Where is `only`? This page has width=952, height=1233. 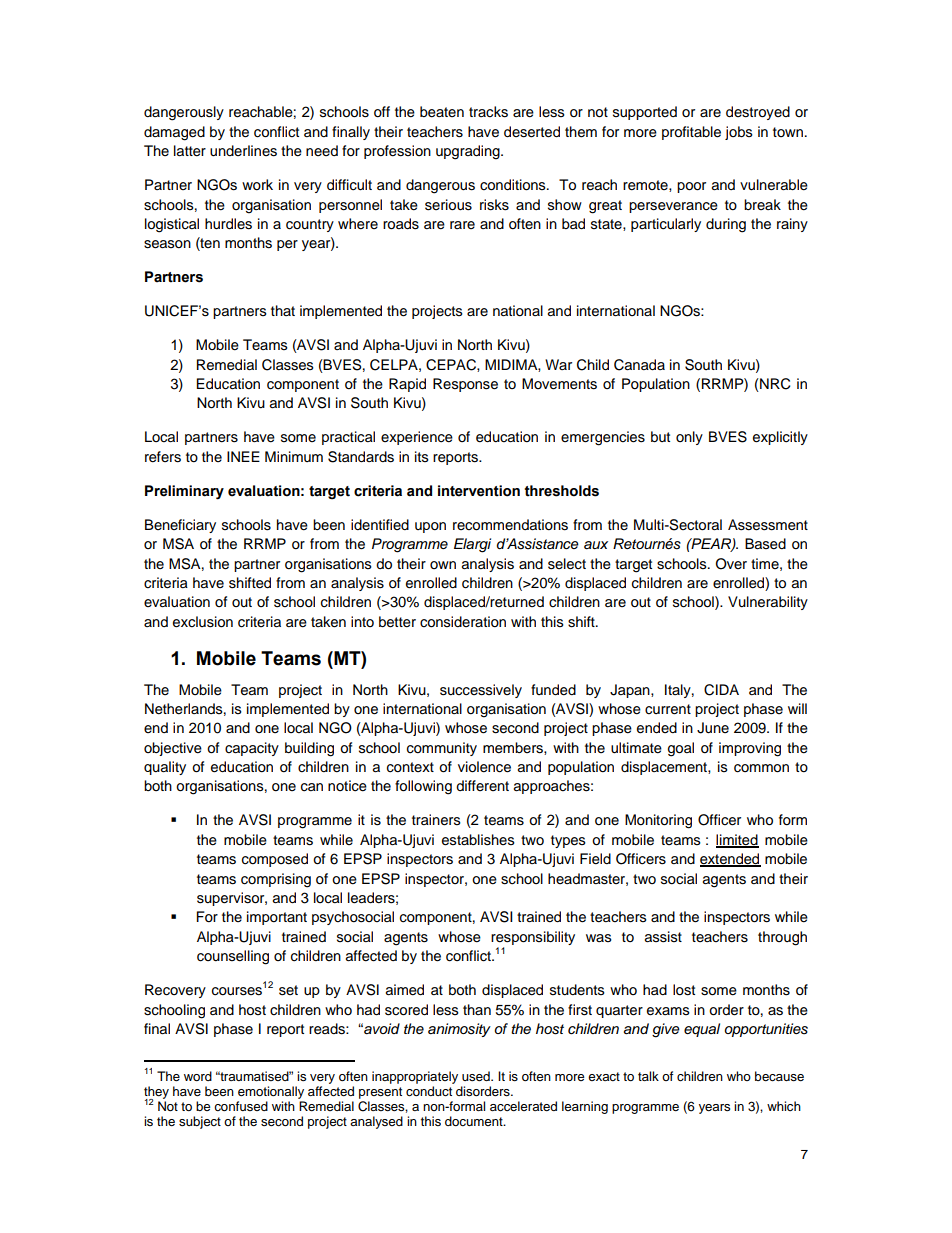
only is located at coordinates (689, 438).
